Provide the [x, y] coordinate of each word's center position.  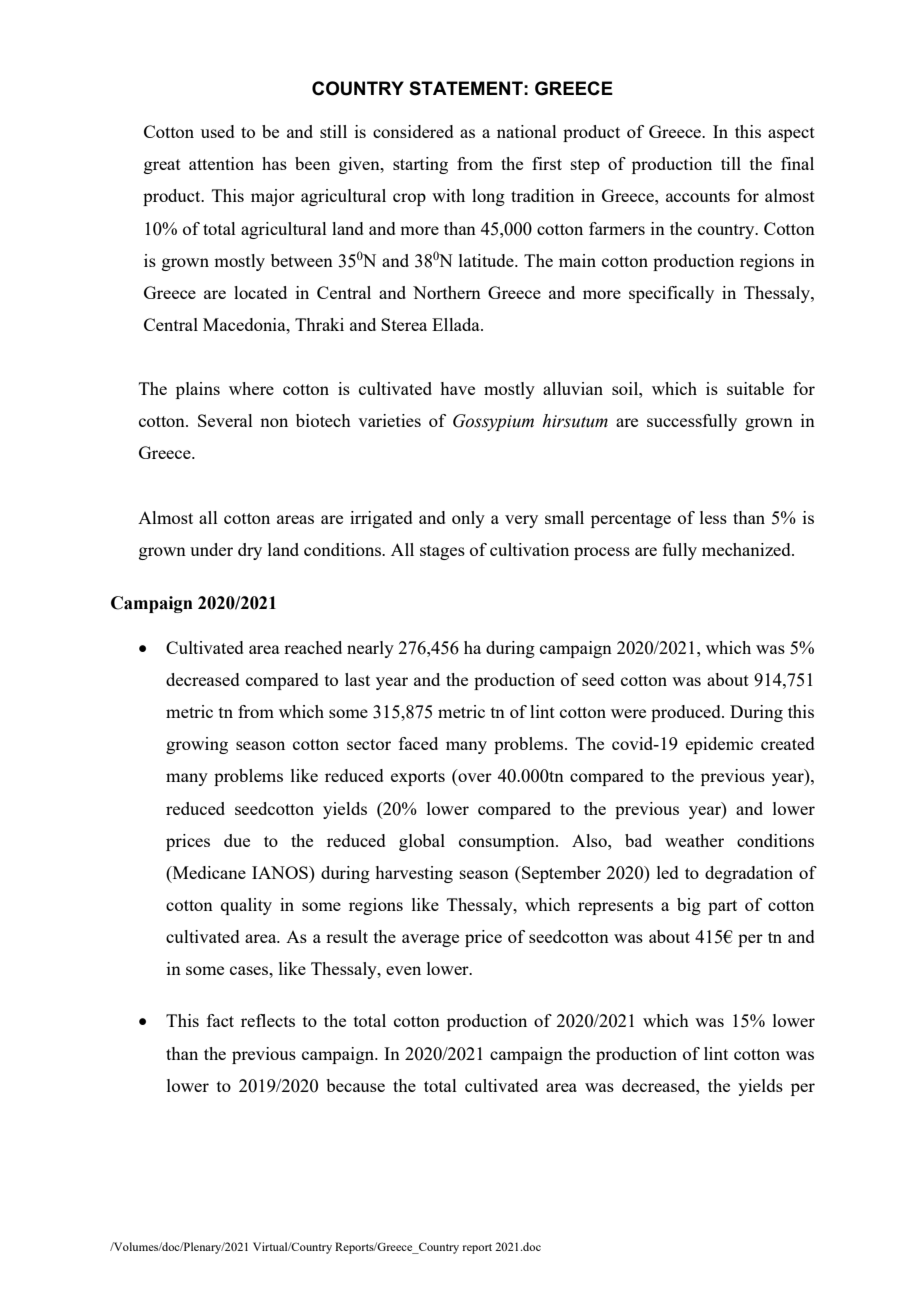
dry [250, 551]
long [488, 197]
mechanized [747, 549]
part [722, 907]
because [355, 1085]
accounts [698, 196]
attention [221, 163]
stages [442, 552]
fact [220, 1020]
